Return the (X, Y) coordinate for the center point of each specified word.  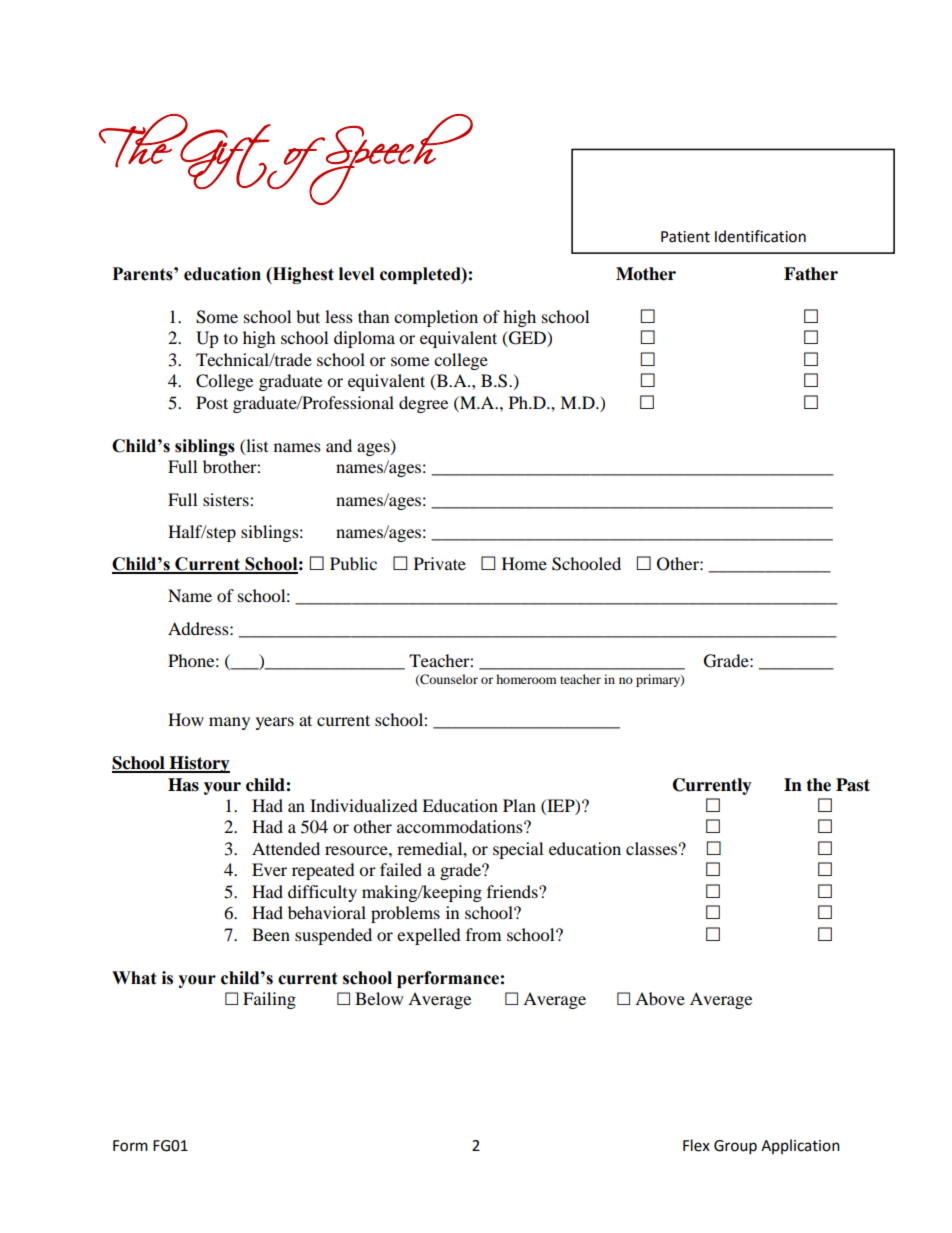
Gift (225, 155)
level (356, 274)
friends (513, 891)
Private (440, 563)
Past (853, 785)
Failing (269, 1000)
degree (423, 404)
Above (660, 998)
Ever (269, 869)
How (186, 719)
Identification (760, 236)
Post (212, 402)
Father (811, 274)
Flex (696, 1145)
